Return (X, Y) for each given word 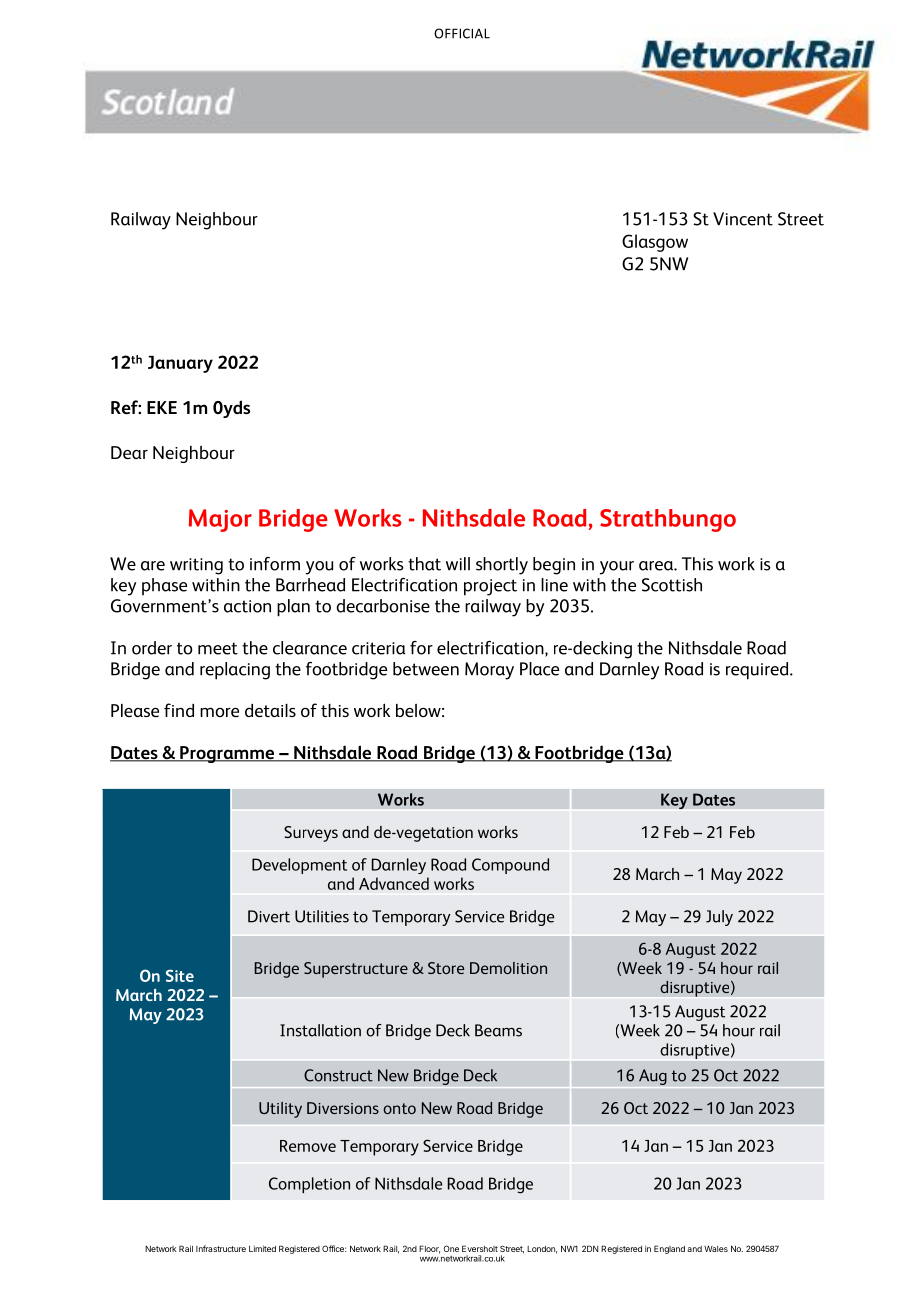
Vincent (743, 219)
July (719, 918)
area (657, 566)
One (451, 1248)
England (669, 1249)
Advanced (394, 883)
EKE (162, 407)
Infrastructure (221, 1248)
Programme (227, 754)
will (458, 564)
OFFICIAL (462, 33)
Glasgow (655, 243)
